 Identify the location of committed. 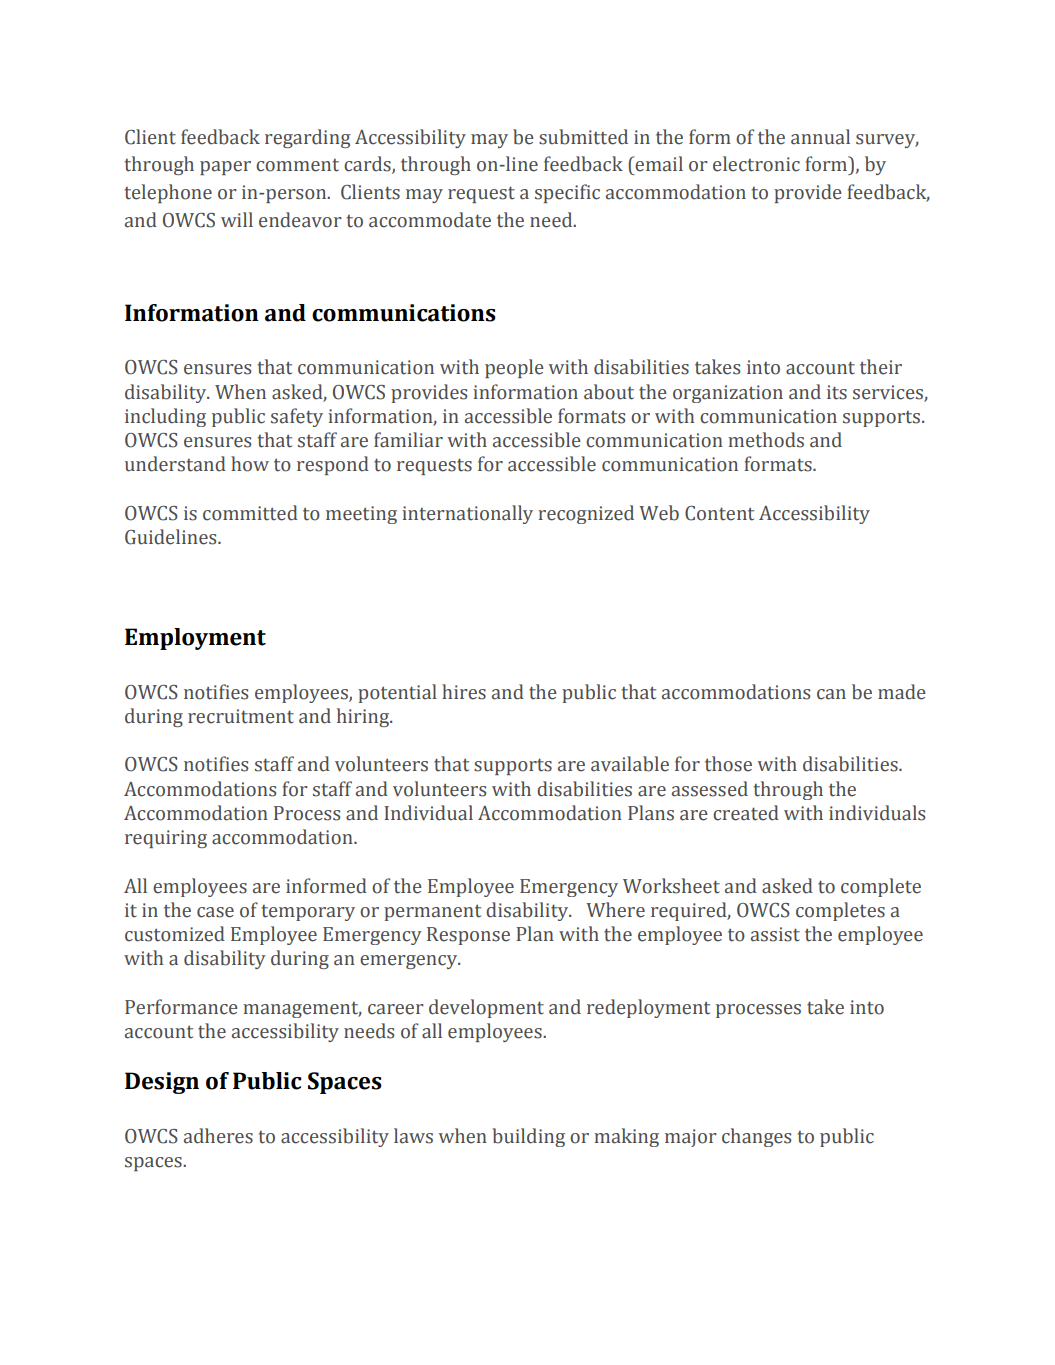
(250, 513).
